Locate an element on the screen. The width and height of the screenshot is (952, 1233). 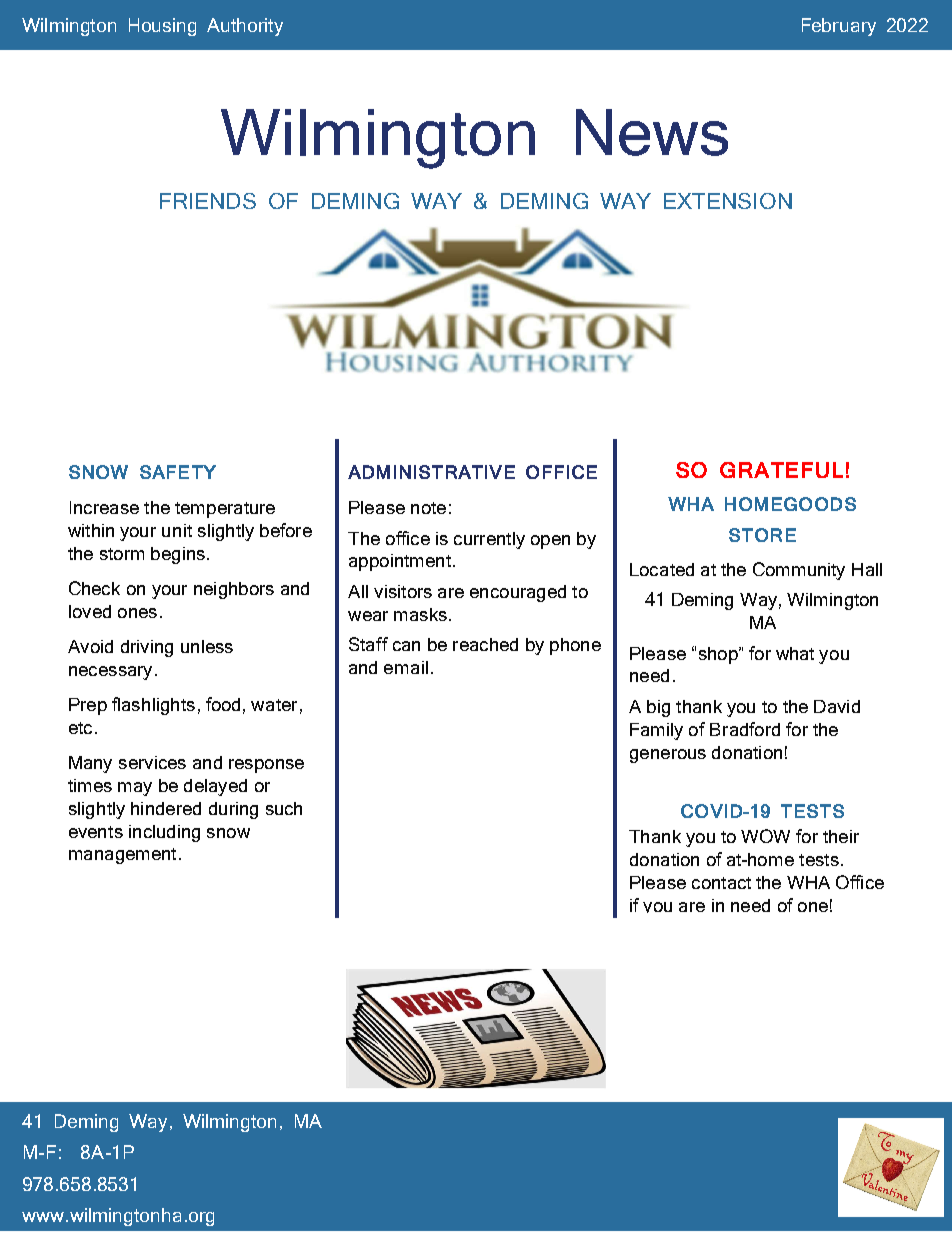
Housing is located at coordinates (162, 27).
